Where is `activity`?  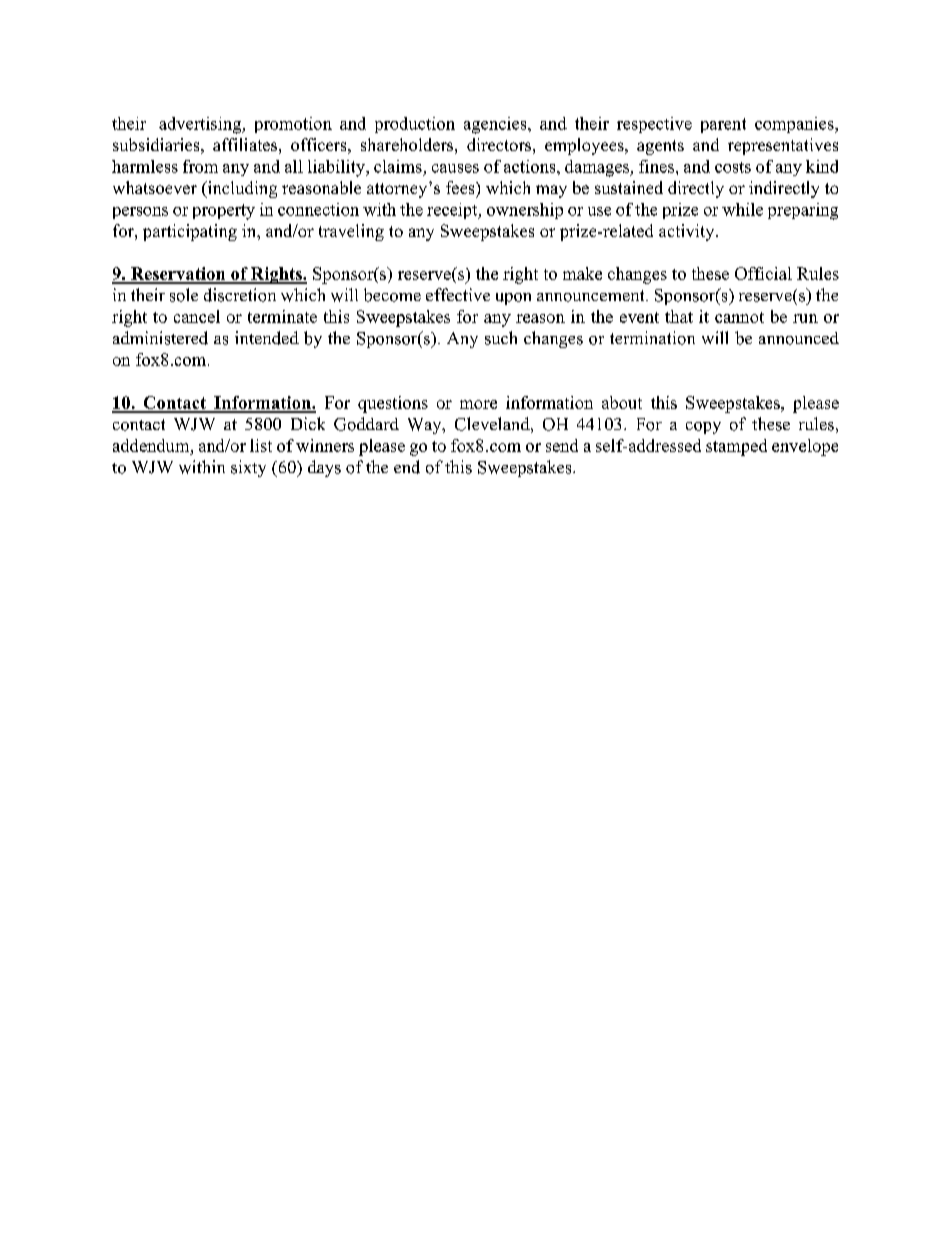 activity is located at coordinates (688, 232).
